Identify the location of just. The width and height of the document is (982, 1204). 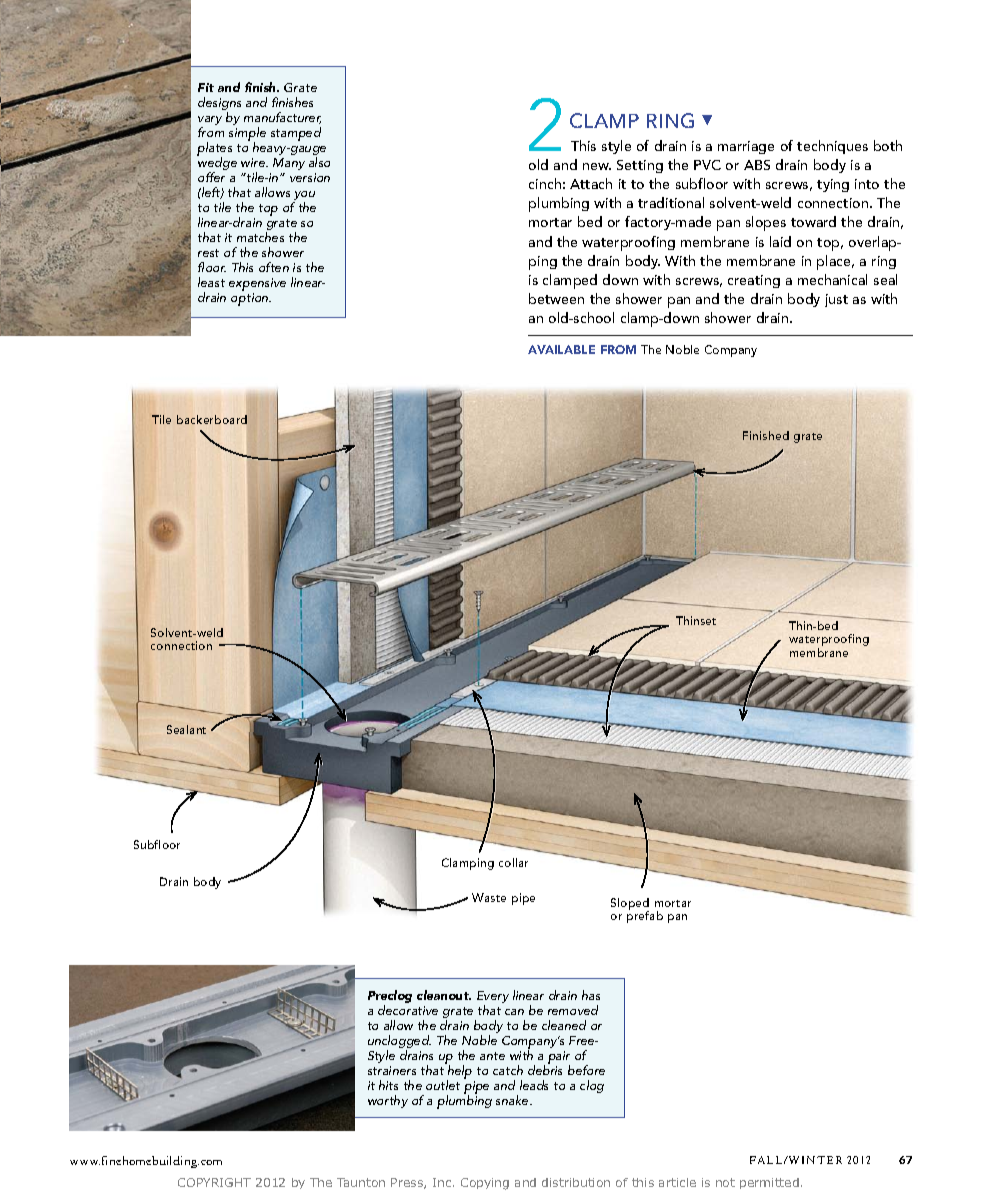
(836, 300).
